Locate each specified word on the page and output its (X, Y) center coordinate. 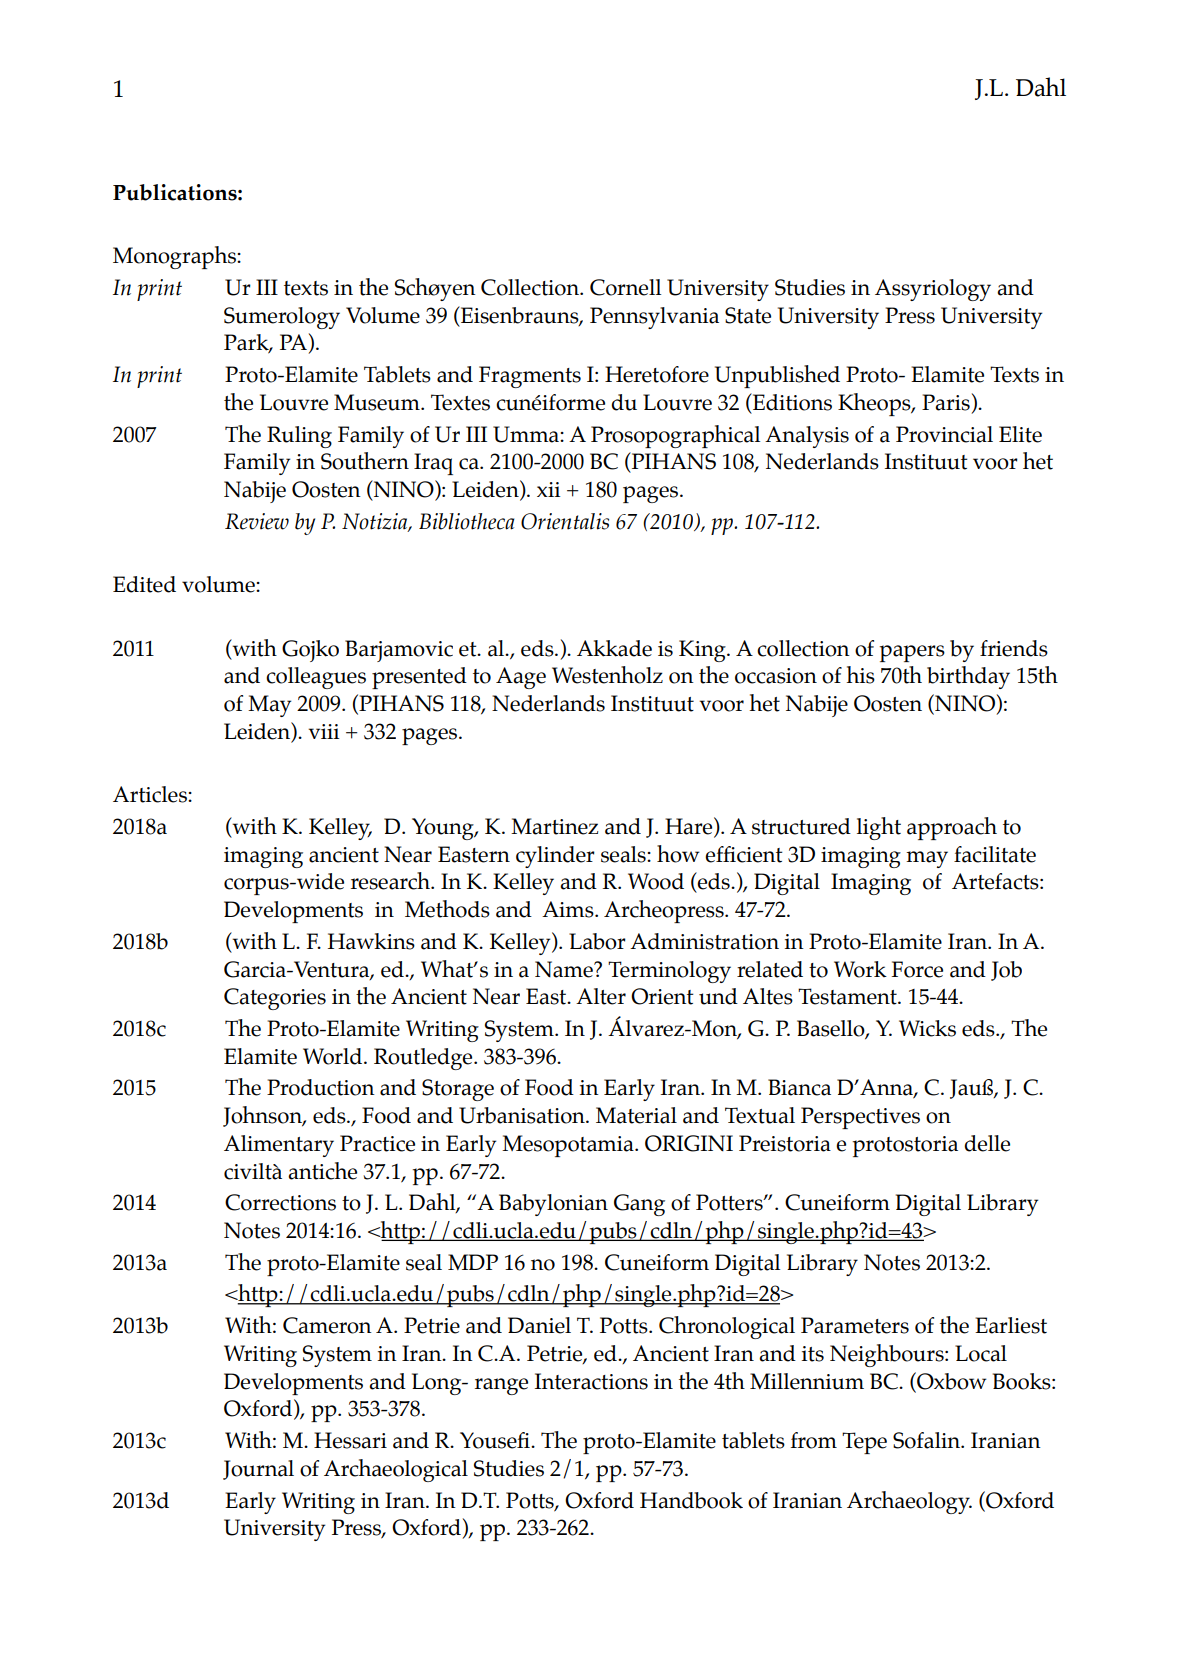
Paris (946, 402)
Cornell (625, 287)
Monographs (175, 257)
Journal (258, 1470)
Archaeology (909, 1502)
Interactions (591, 1381)
